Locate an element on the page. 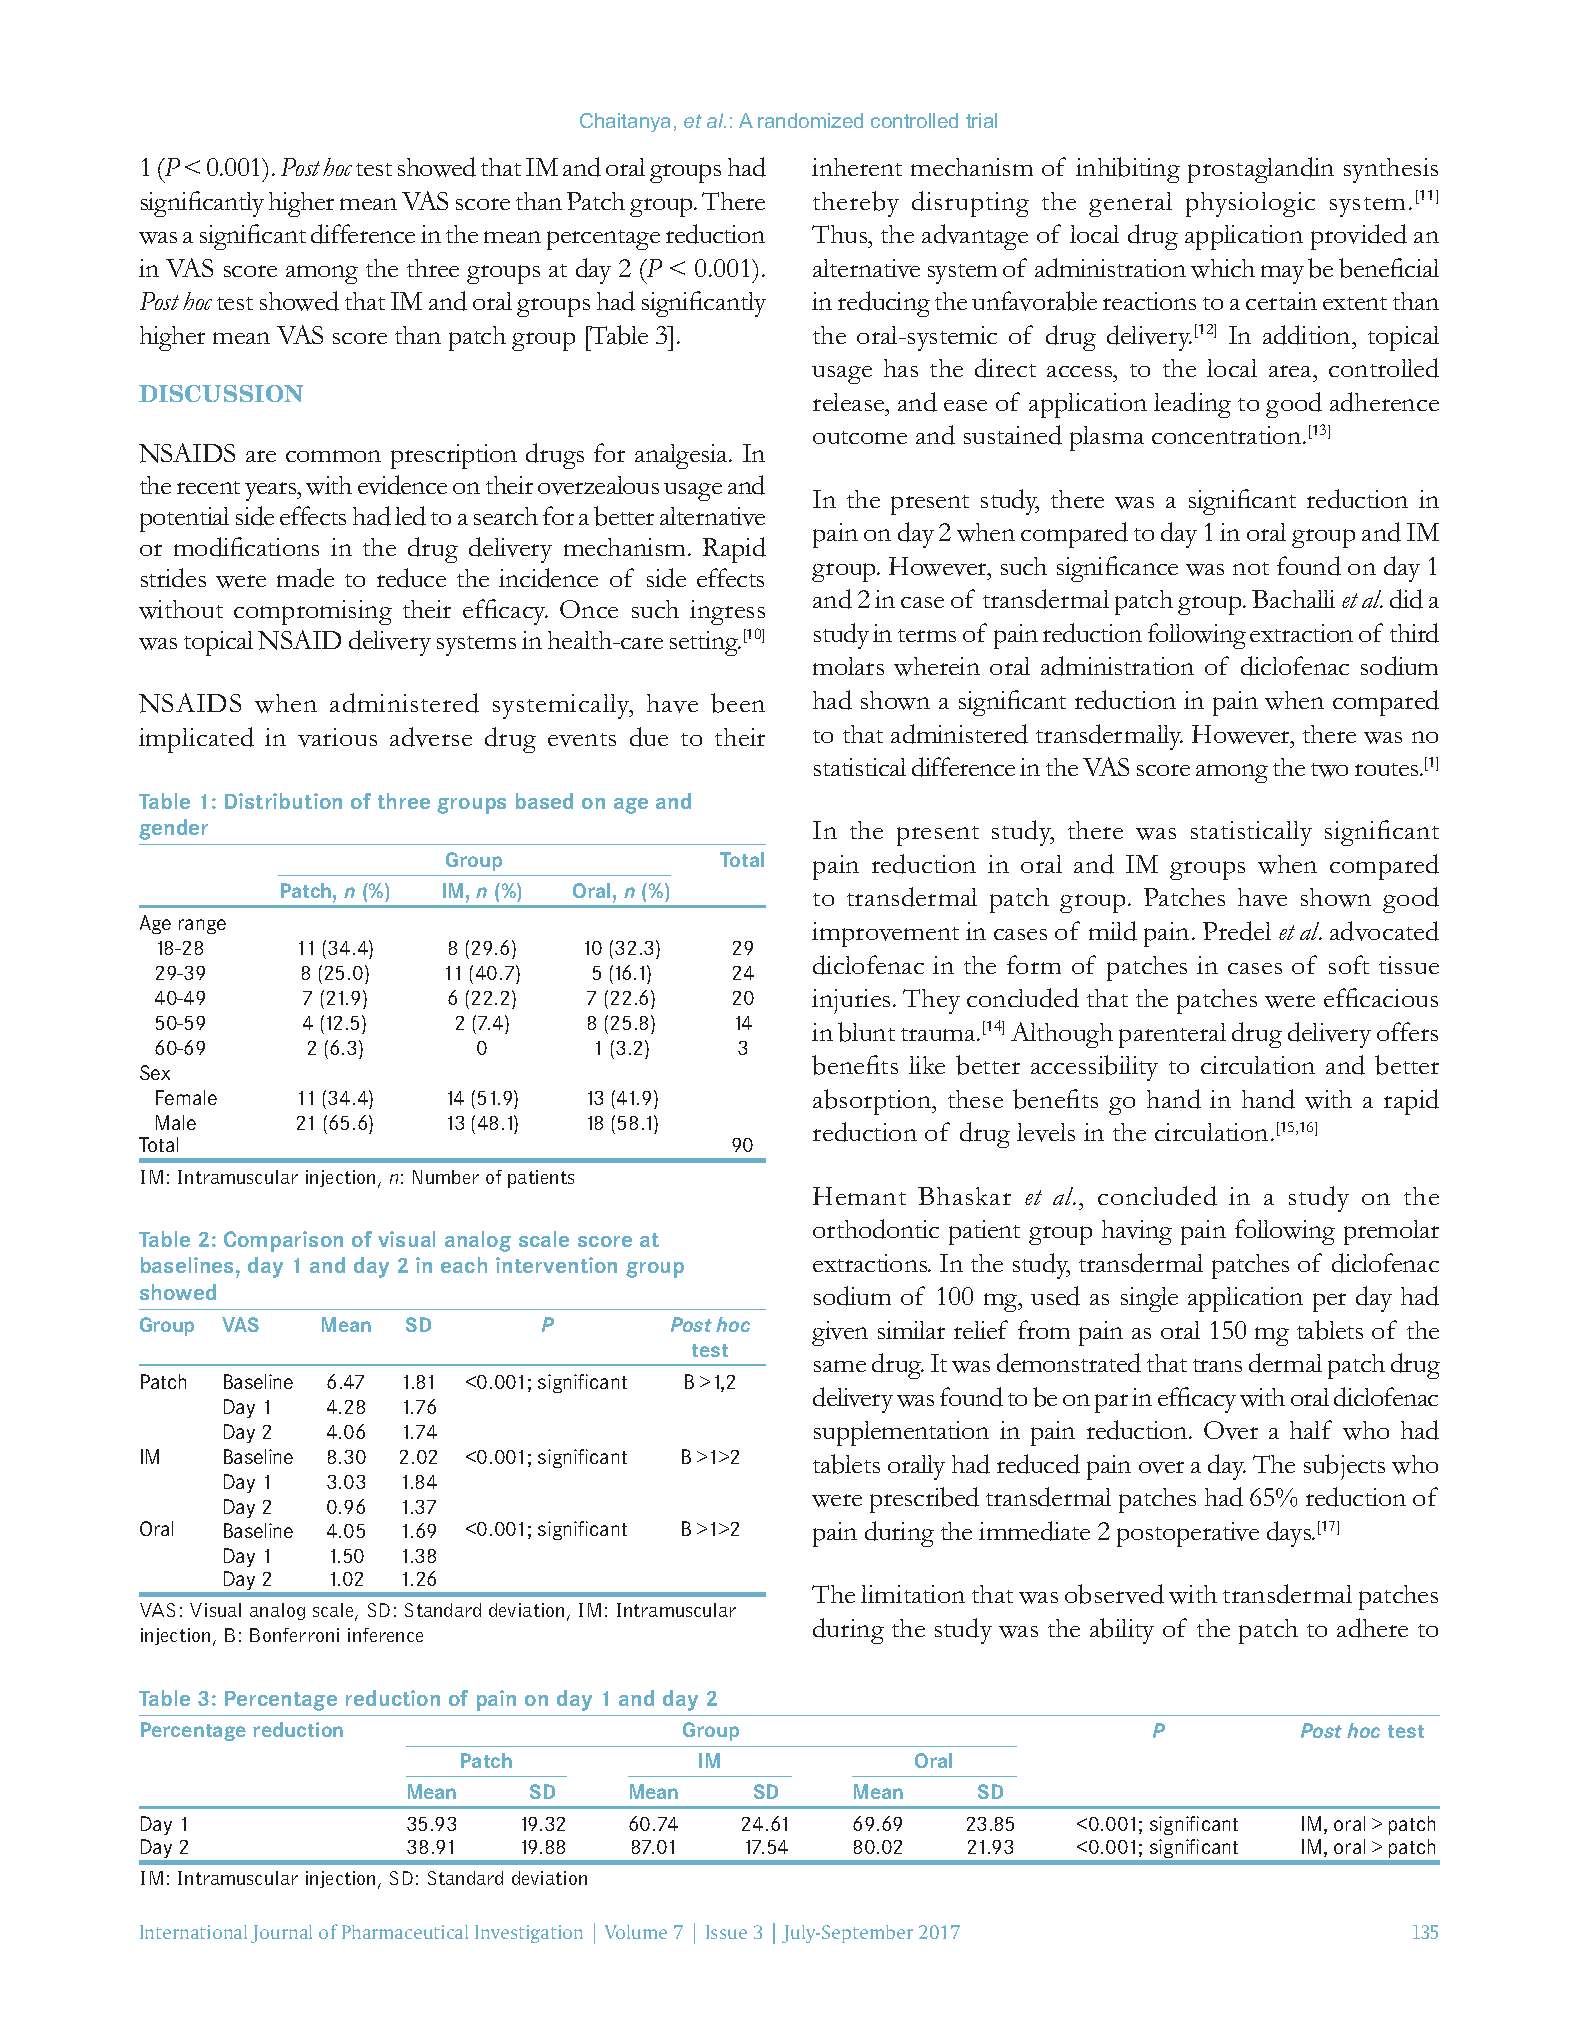 This image has height=2044, width=1579. inherent is located at coordinates (857, 167).
